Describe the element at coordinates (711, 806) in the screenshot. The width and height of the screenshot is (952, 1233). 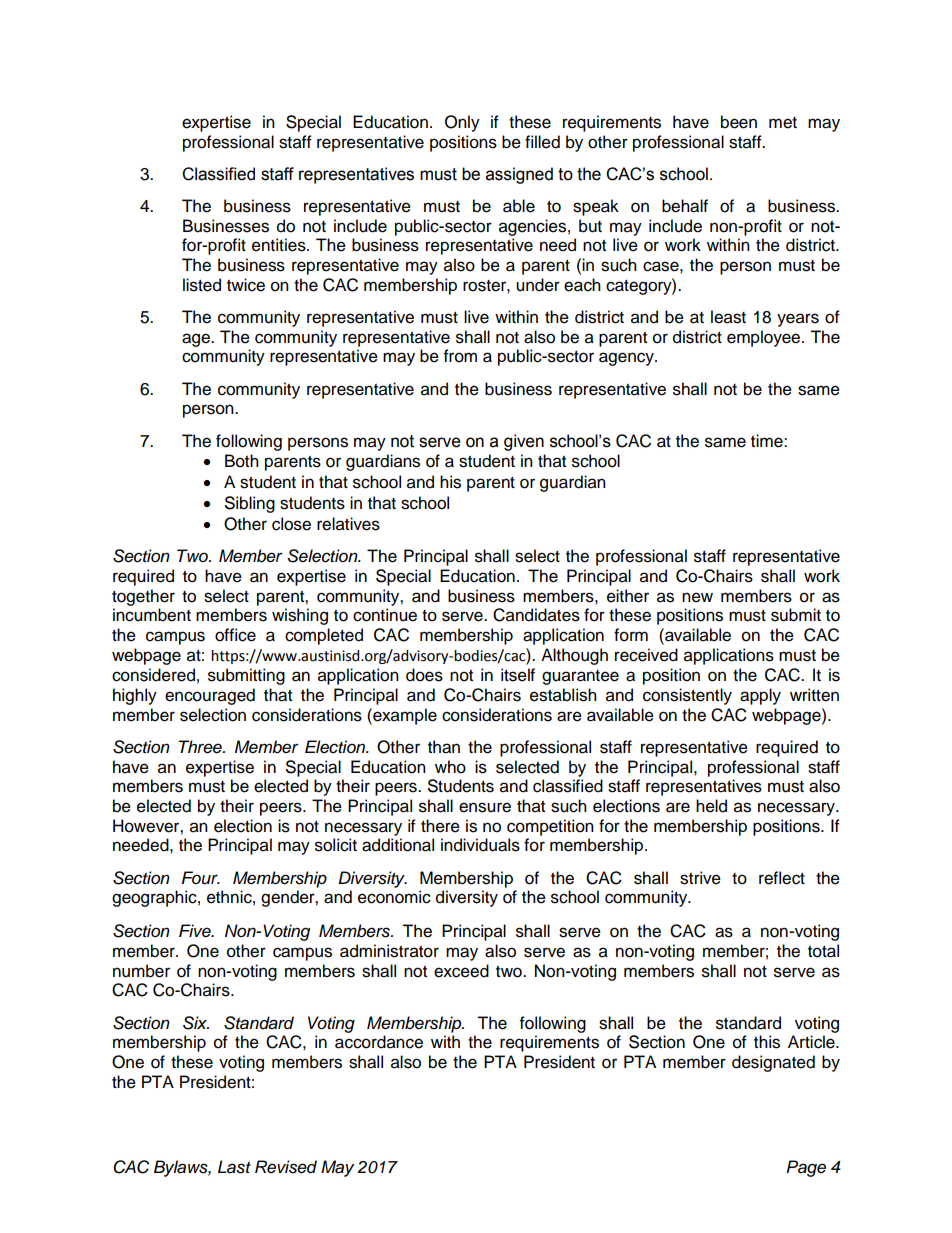
I see `held` at that location.
